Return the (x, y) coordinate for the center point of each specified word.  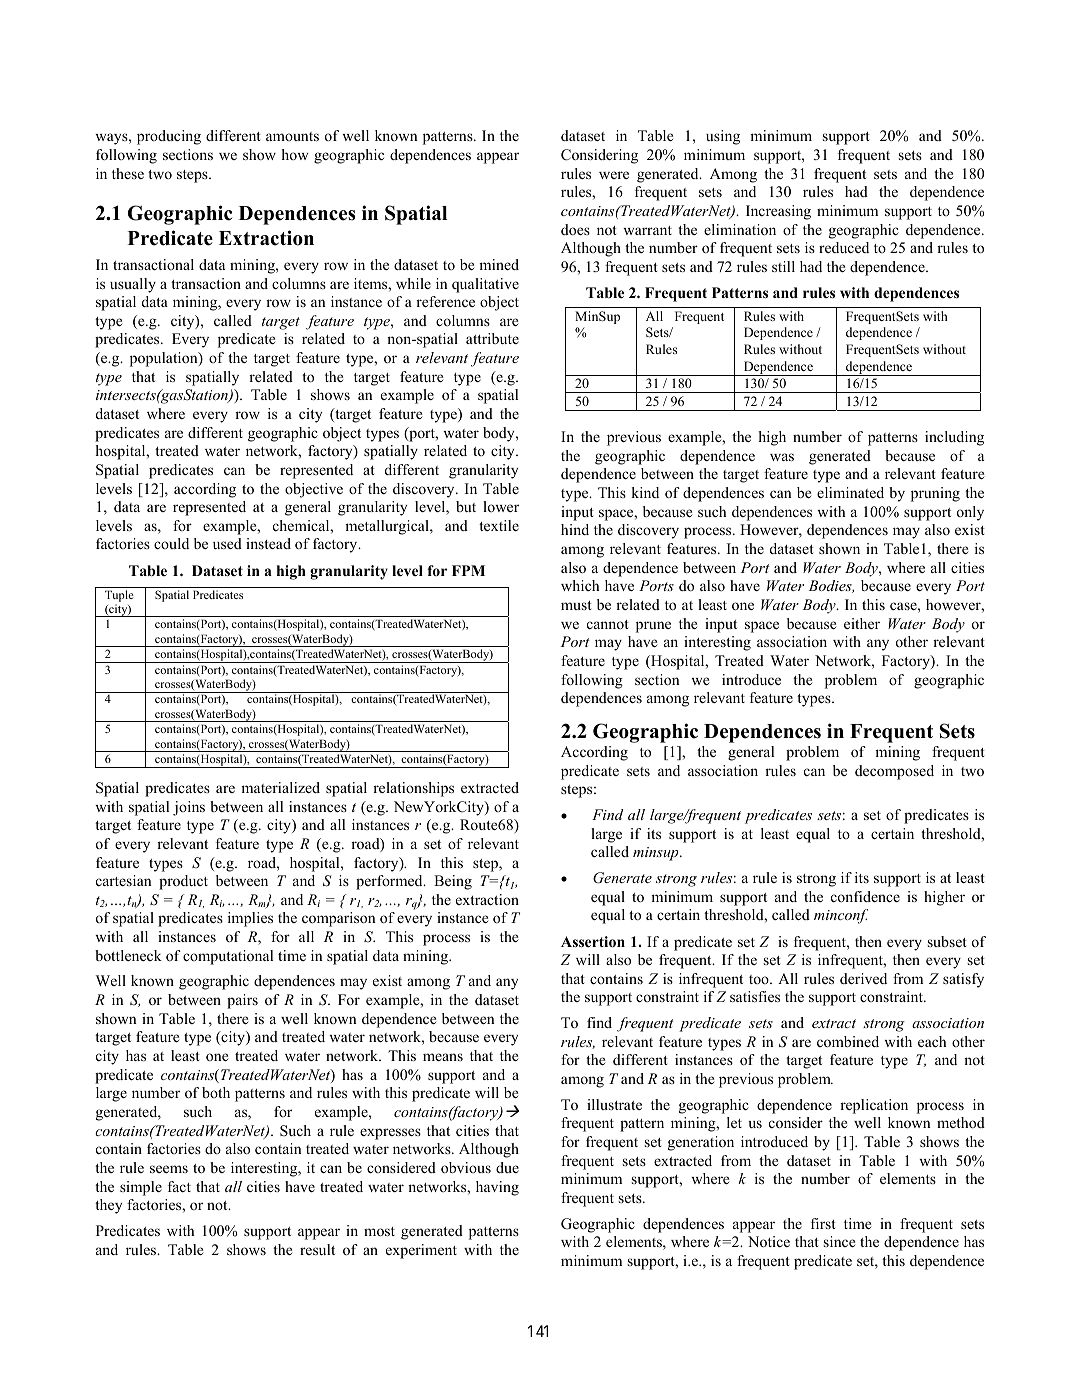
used (227, 543)
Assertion (593, 942)
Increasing (778, 212)
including (954, 438)
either (862, 623)
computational (228, 957)
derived (863, 978)
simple (141, 1188)
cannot (608, 624)
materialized (280, 787)
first (823, 1223)
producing (169, 137)
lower (501, 506)
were (614, 175)
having (497, 1188)
